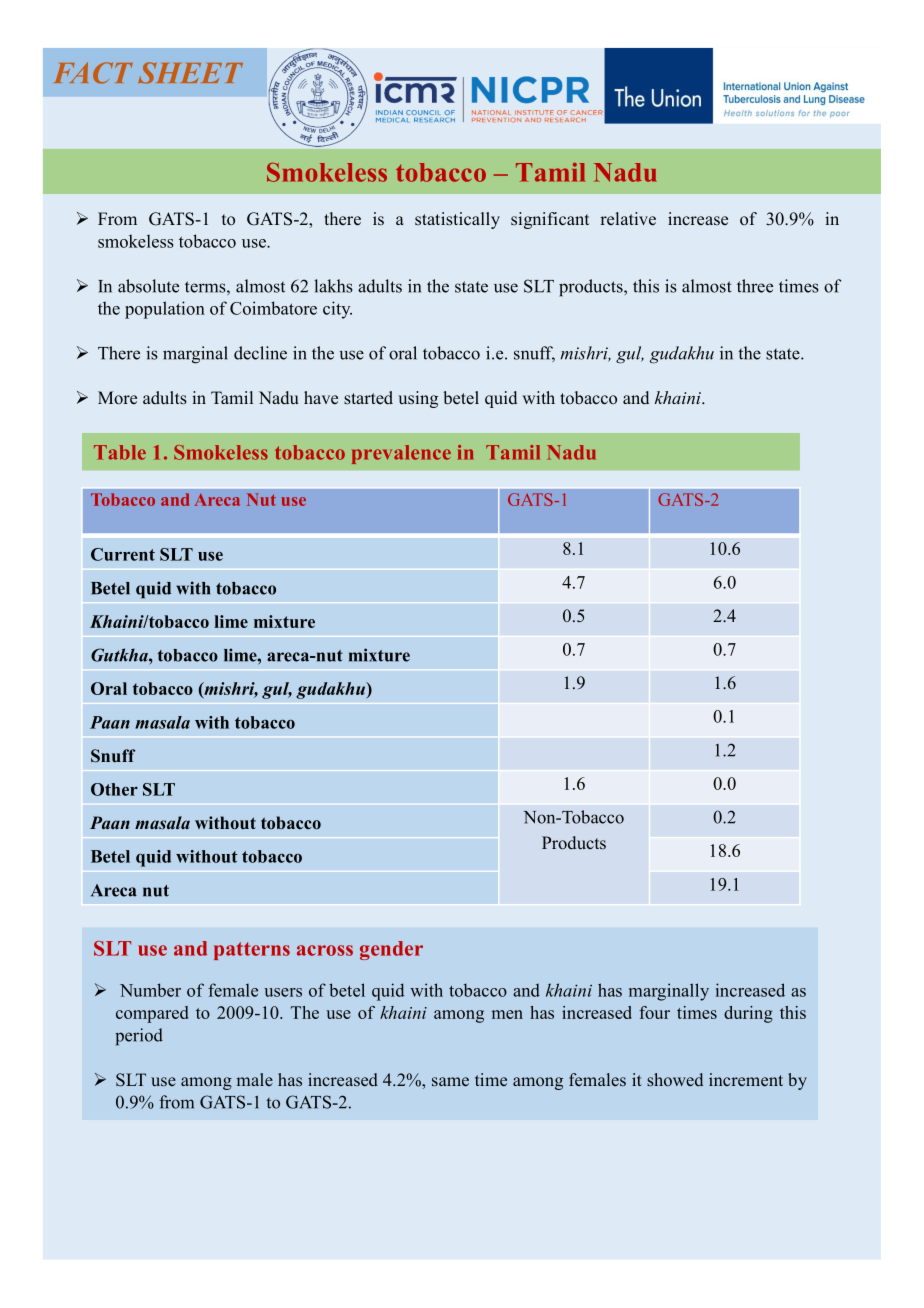  Describe the element at coordinates (190, 73) in the screenshot. I see `SHEET` at that location.
